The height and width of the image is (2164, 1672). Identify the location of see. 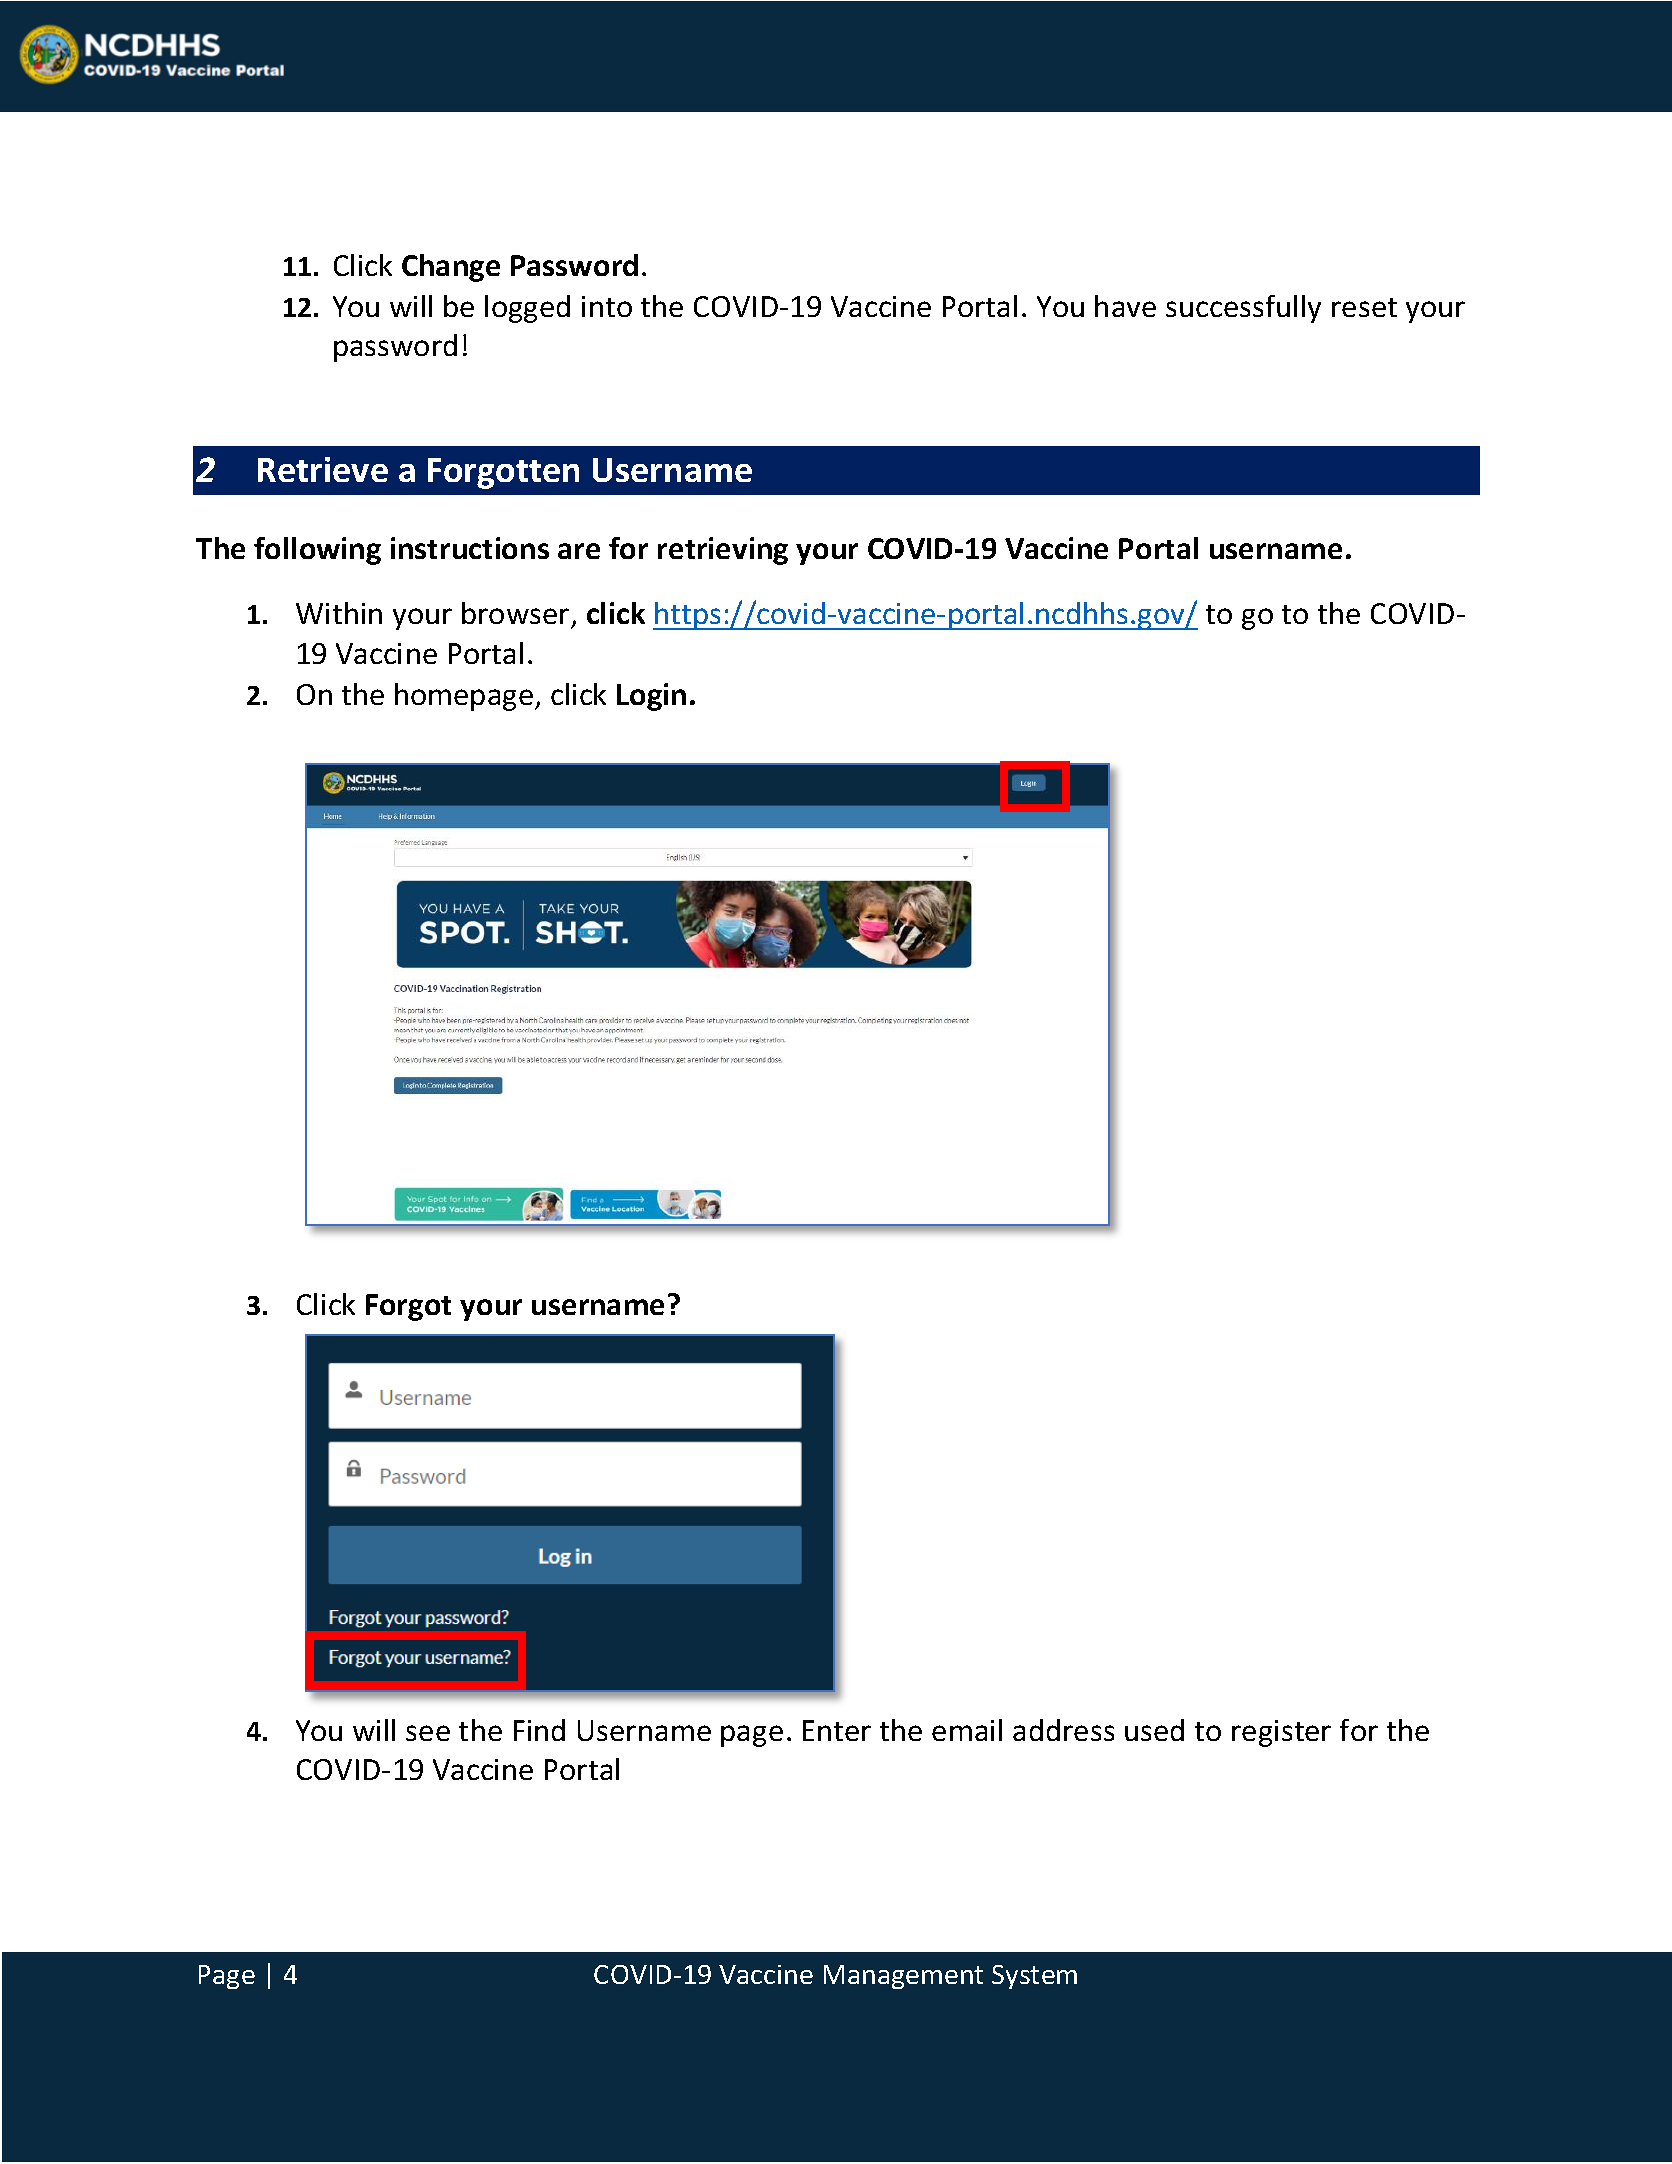
(428, 1733).
